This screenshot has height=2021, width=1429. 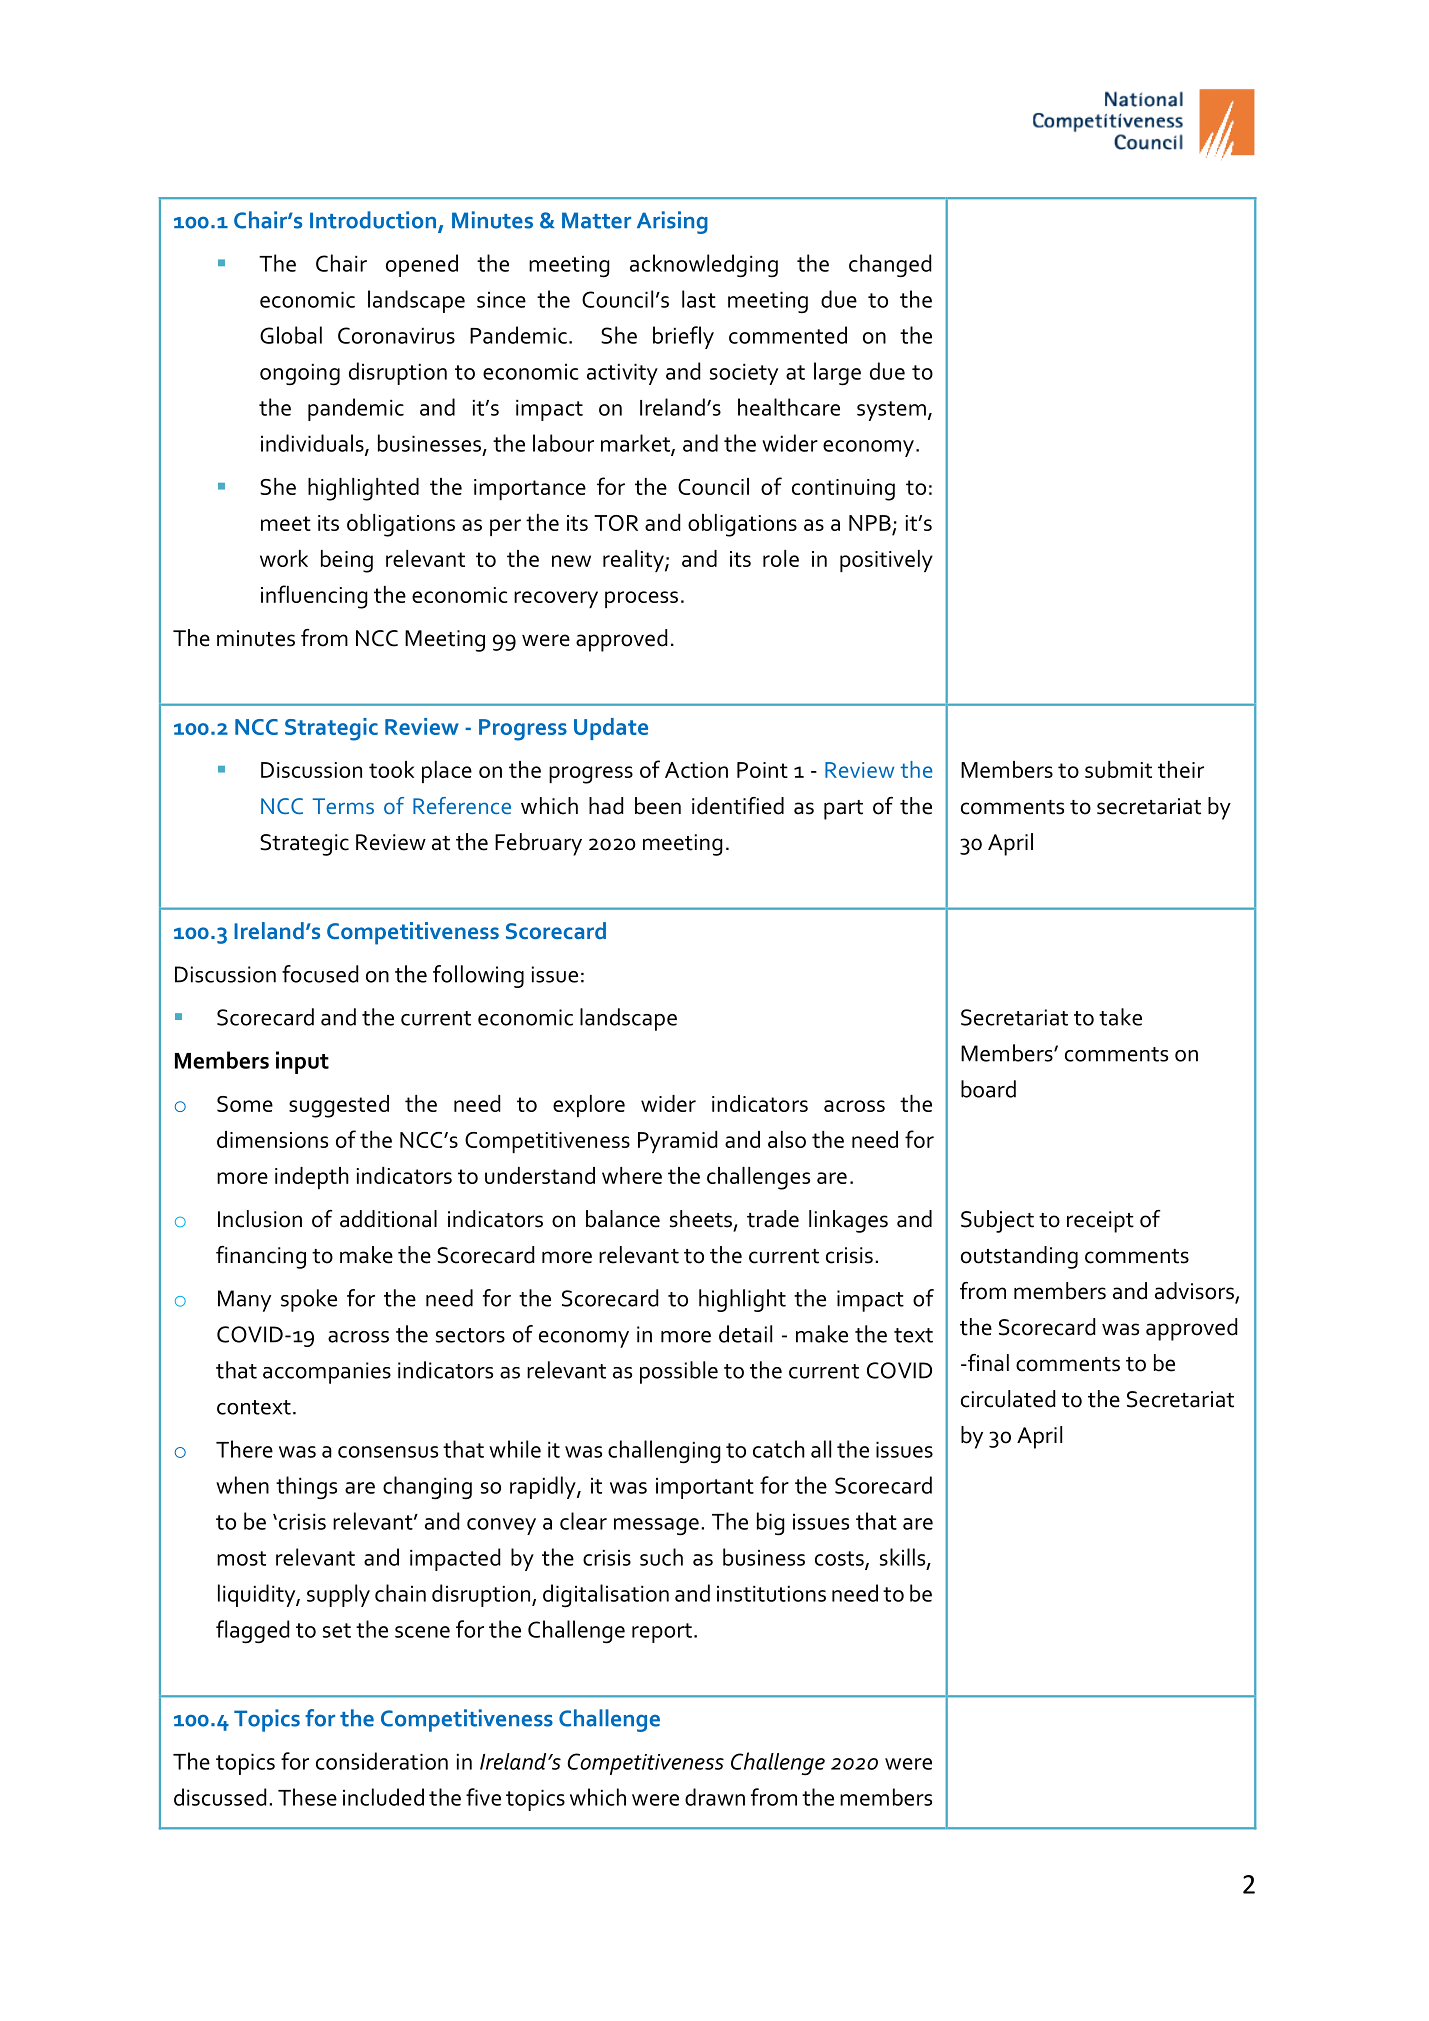 I want to click on Action, so click(x=696, y=770).
